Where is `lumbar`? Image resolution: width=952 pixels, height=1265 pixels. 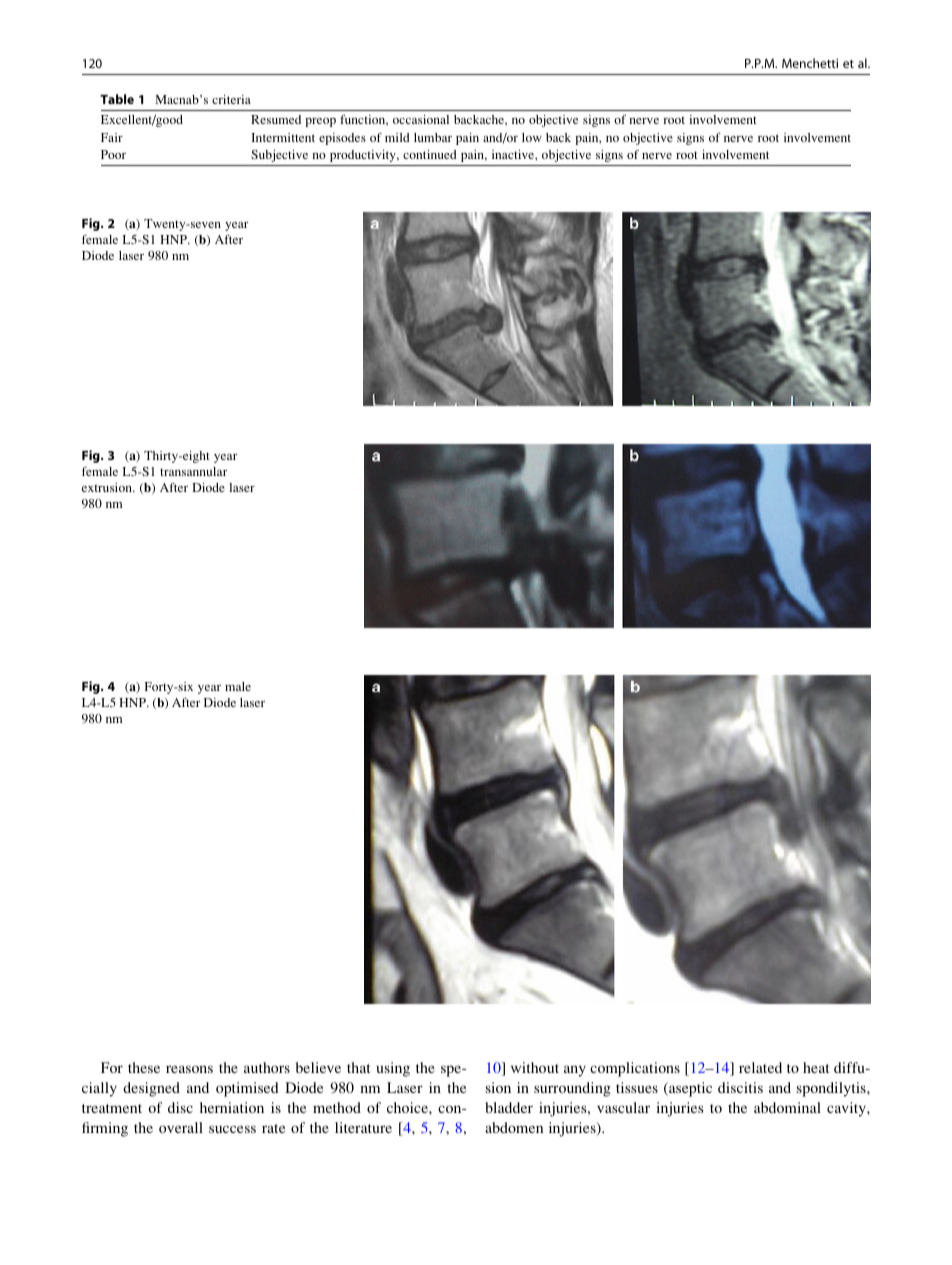 lumbar is located at coordinates (433, 137).
